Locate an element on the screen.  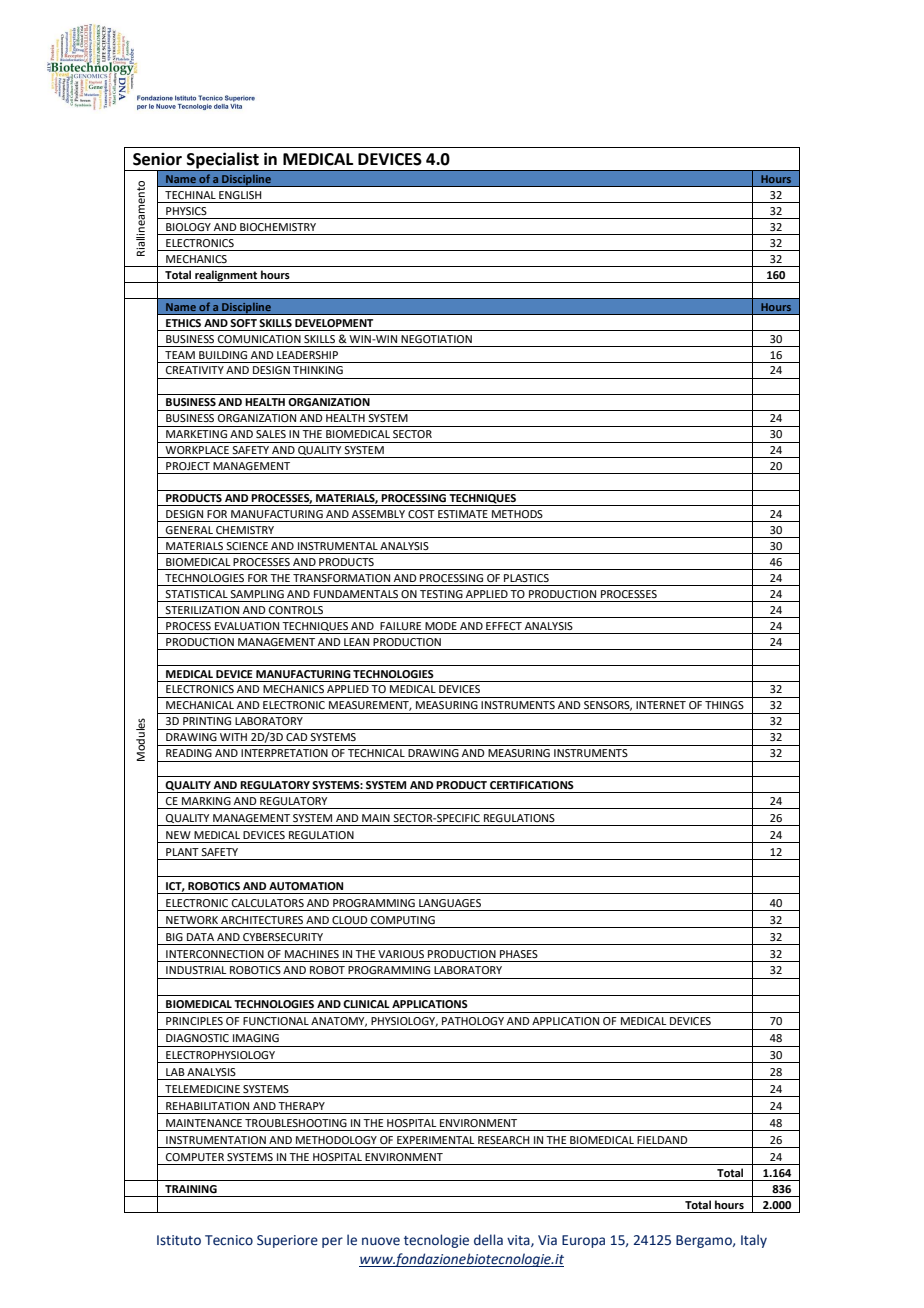
realignment is located at coordinates (226, 276).
